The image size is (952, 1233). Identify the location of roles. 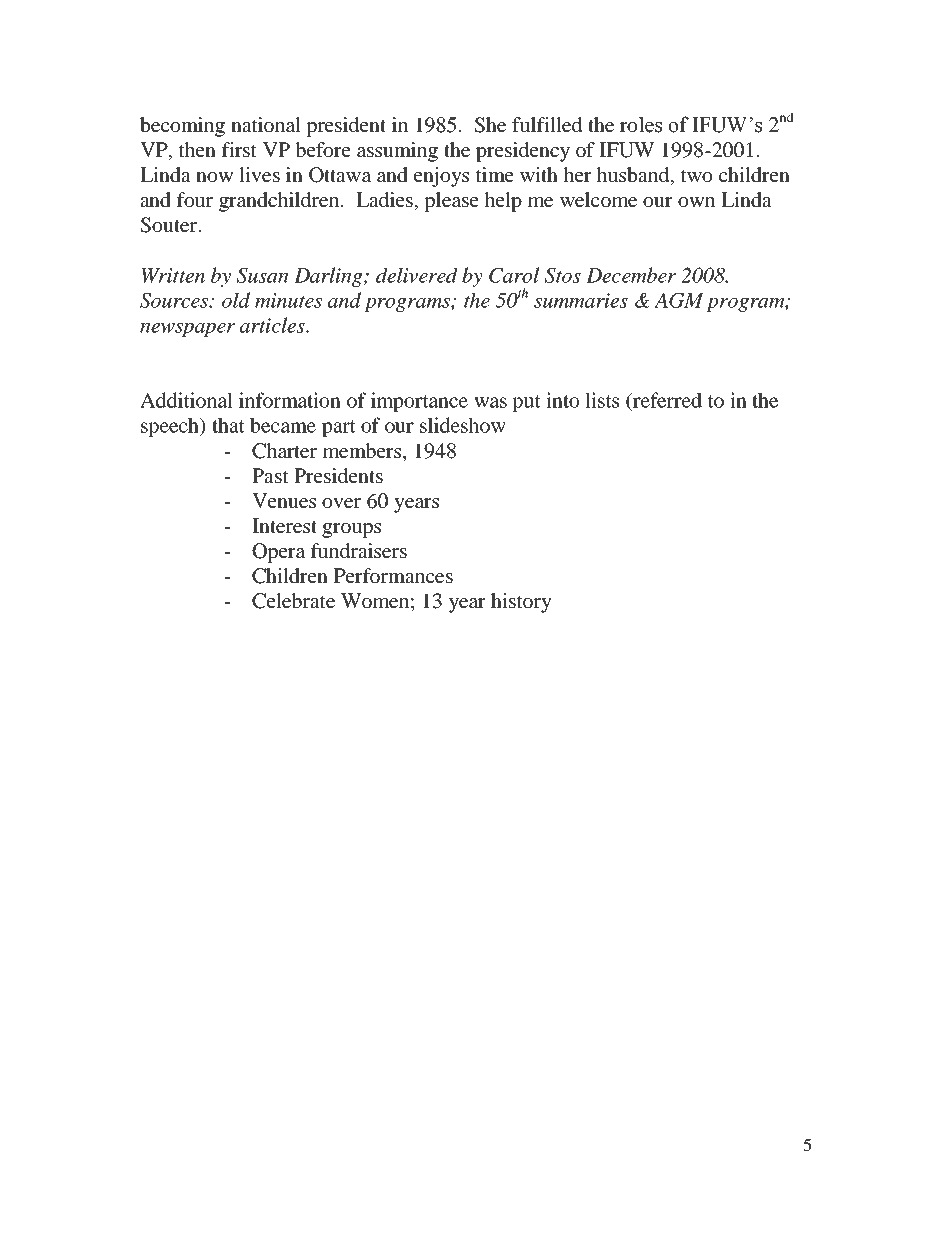
(641, 124).
